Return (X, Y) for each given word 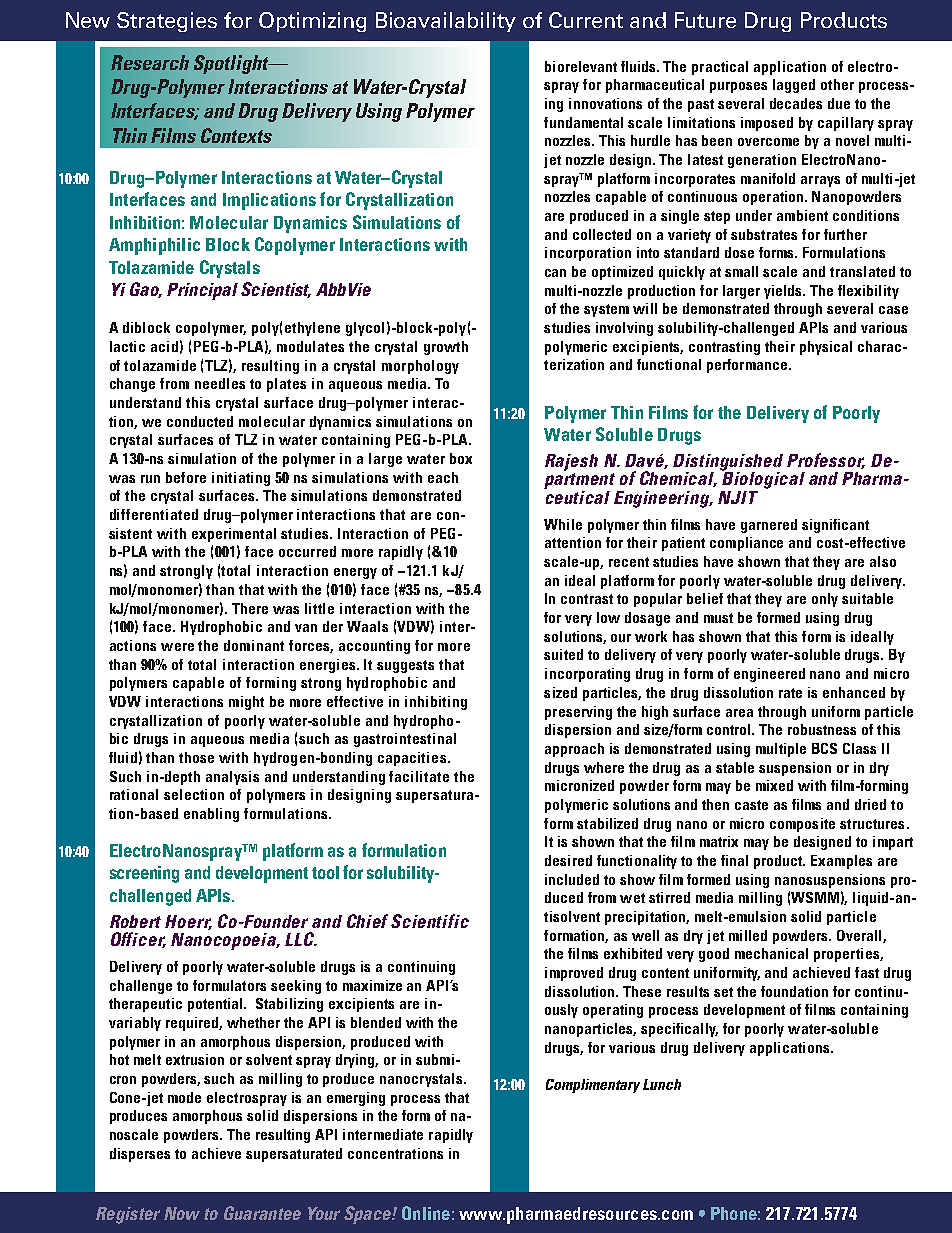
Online (426, 1213)
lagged (794, 86)
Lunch (662, 1084)
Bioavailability (446, 22)
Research (150, 62)
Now (182, 1213)
